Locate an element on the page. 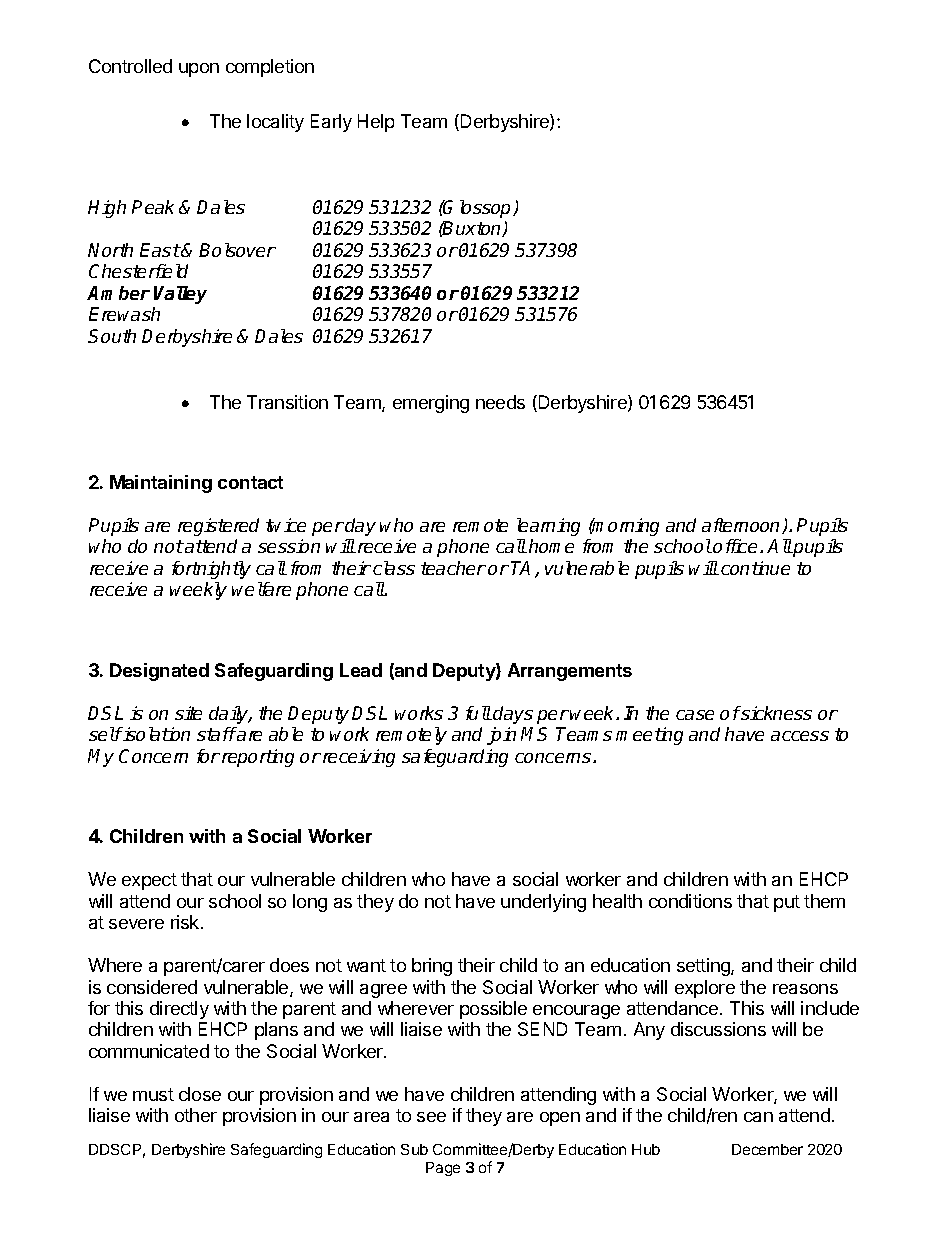 The width and height of the document is (952, 1233). upon is located at coordinates (199, 70).
